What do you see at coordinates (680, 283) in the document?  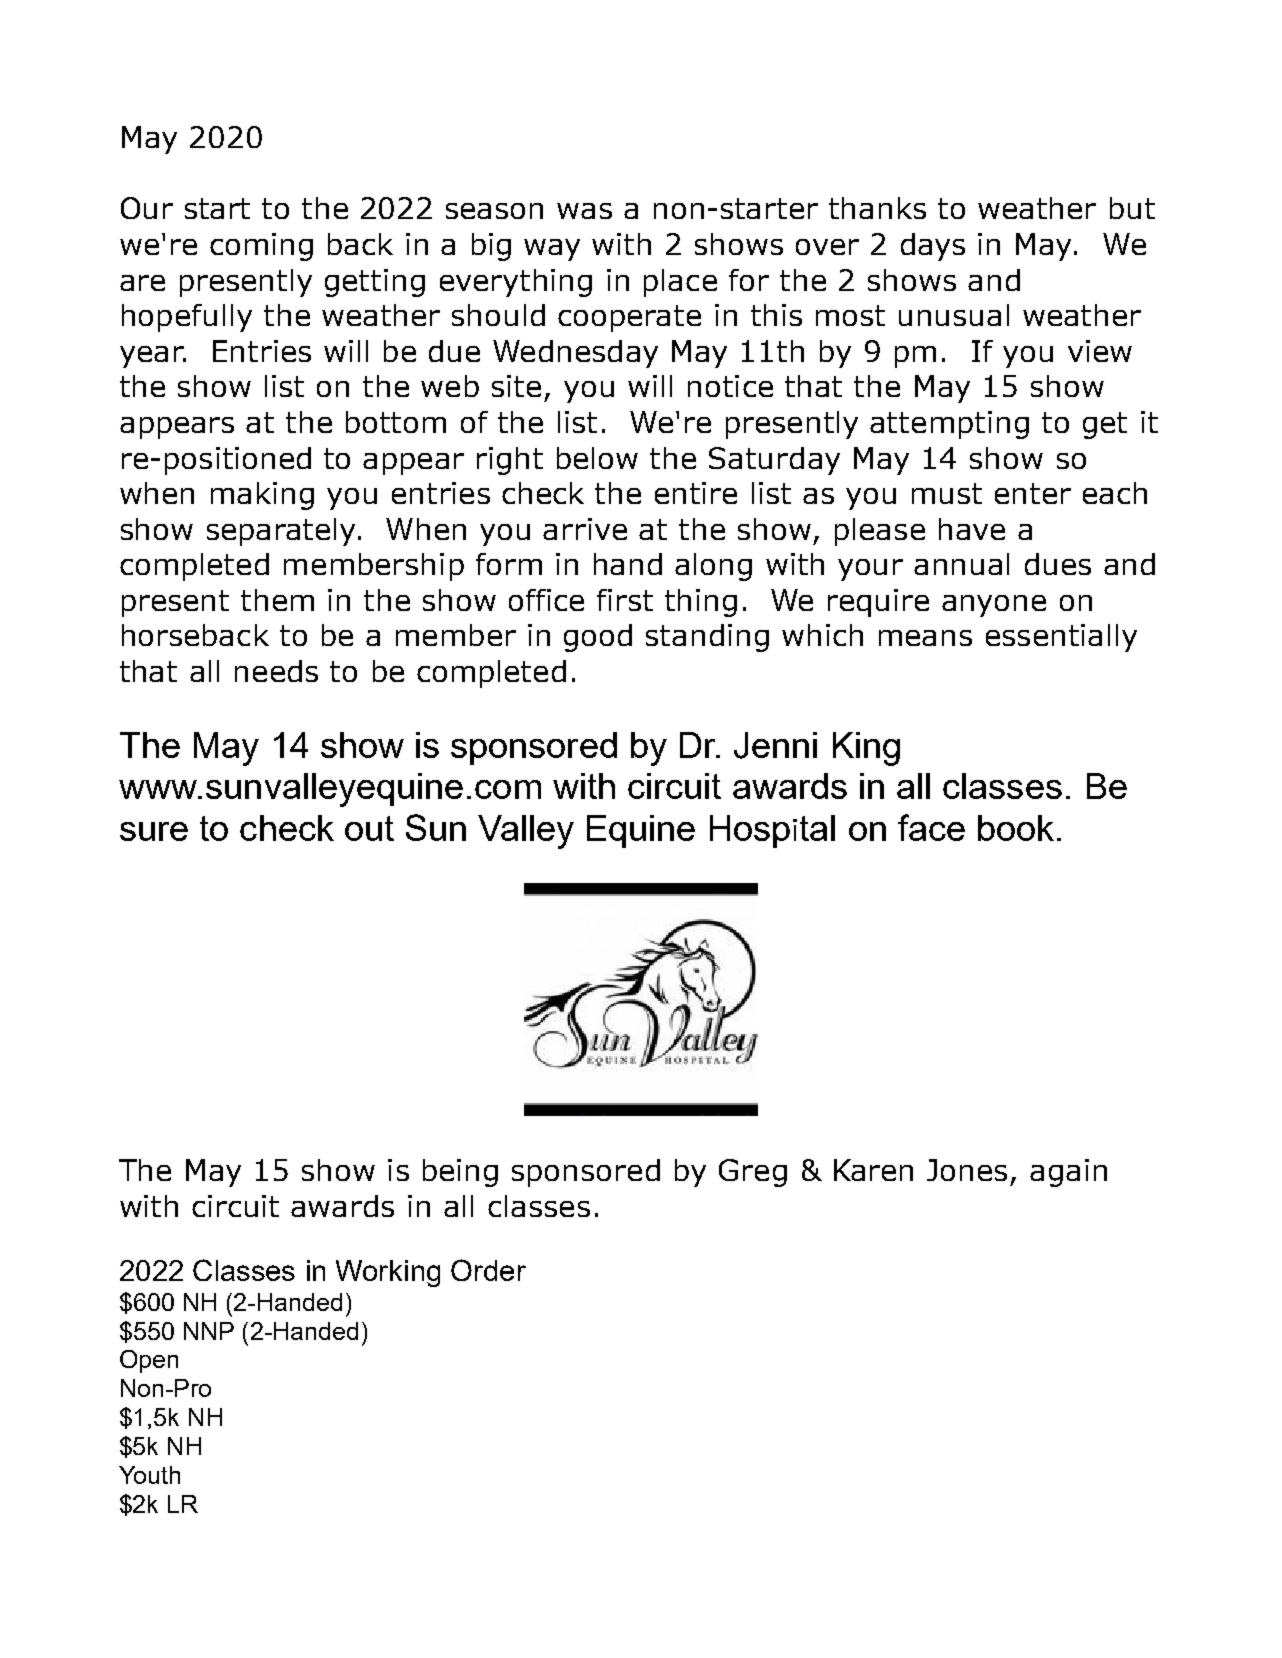 I see `place` at bounding box center [680, 283].
